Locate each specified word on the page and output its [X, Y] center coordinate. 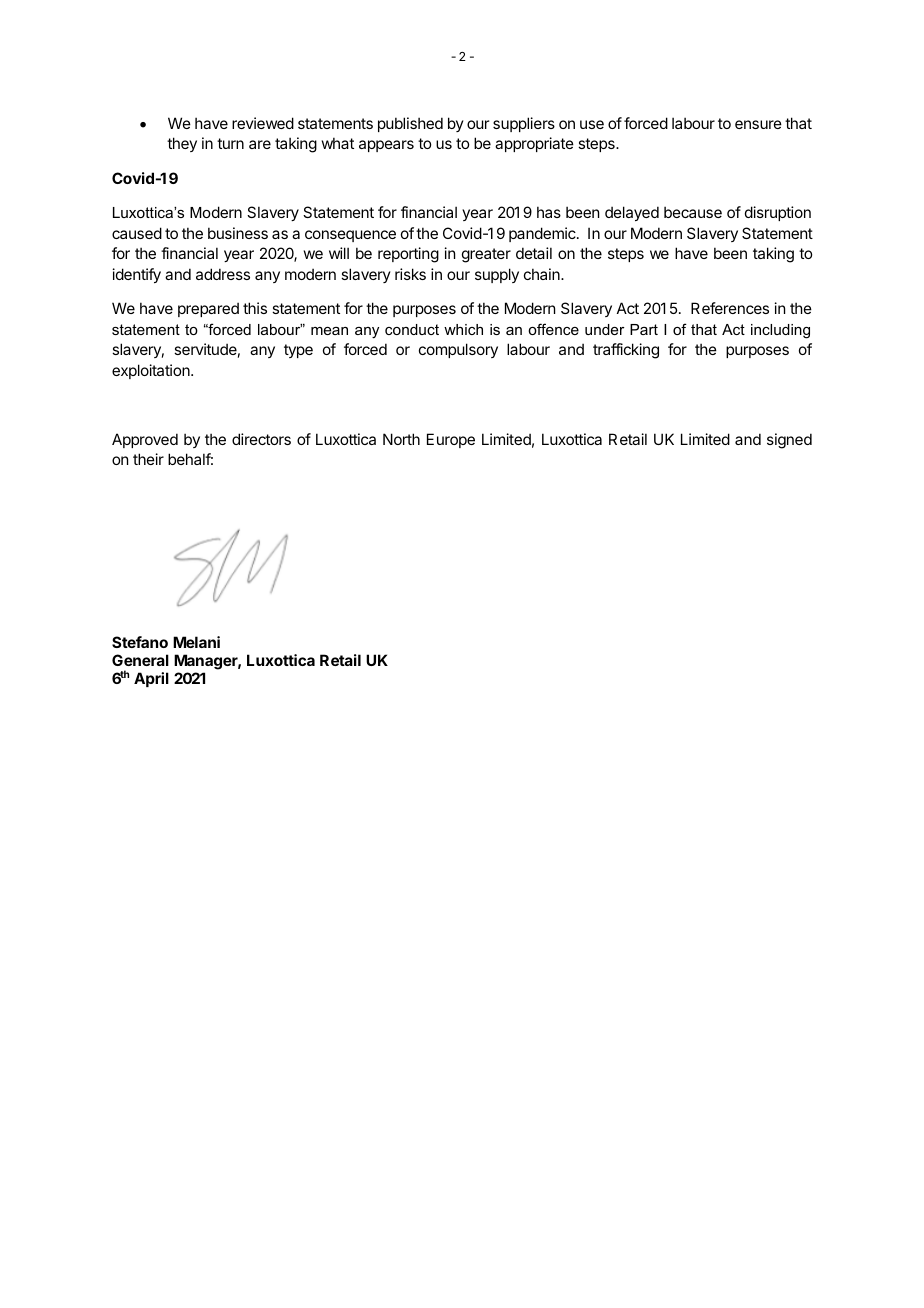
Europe [451, 440]
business [238, 233]
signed [789, 441]
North [401, 439]
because [693, 212]
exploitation [152, 371]
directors [261, 439]
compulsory [458, 350]
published [410, 124]
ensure [758, 124]
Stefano [140, 642]
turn [230, 143]
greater [486, 255]
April [151, 679]
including [780, 331]
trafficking [626, 351]
